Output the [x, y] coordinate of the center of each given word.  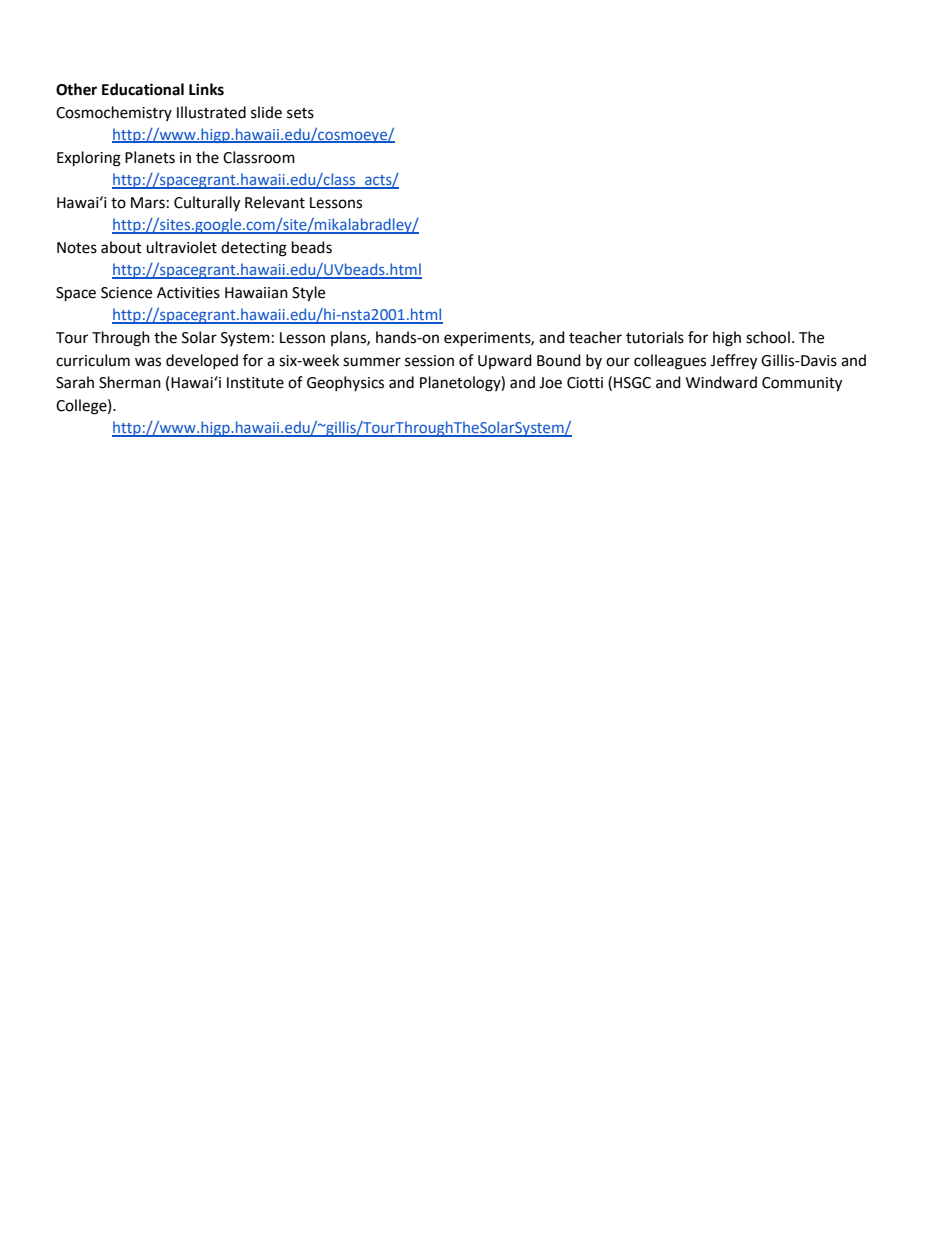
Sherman [130, 382]
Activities [188, 293]
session [429, 361]
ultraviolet [181, 247]
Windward [721, 382]
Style [308, 294]
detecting [254, 249]
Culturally [207, 204]
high [727, 339]
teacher [595, 337]
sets [300, 113]
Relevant [275, 202]
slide [266, 112]
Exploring [89, 159]
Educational [143, 89]
